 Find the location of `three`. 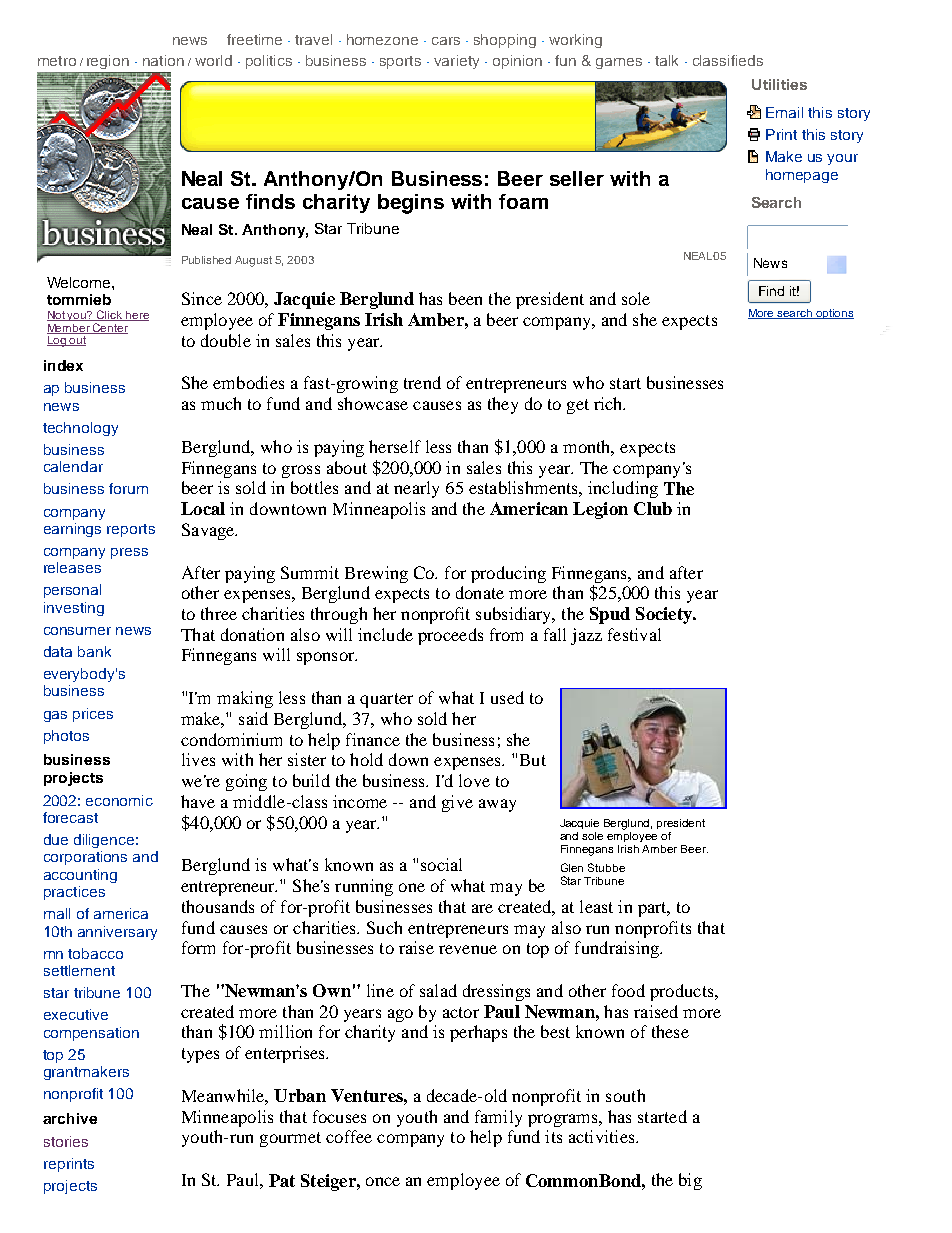

three is located at coordinates (219, 613).
